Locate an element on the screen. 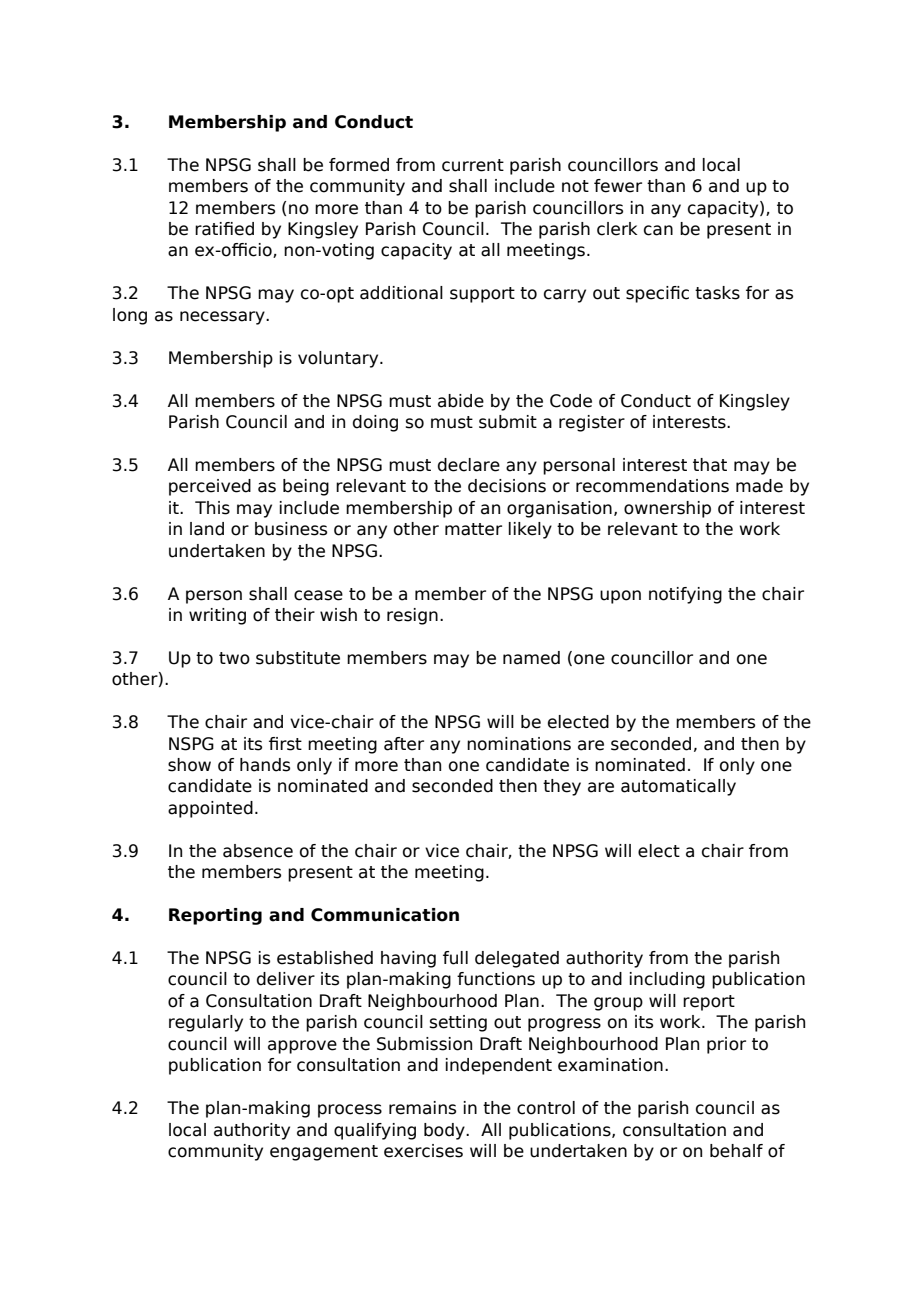 This screenshot has height=1308, width=924. fewer is located at coordinates (618, 186).
